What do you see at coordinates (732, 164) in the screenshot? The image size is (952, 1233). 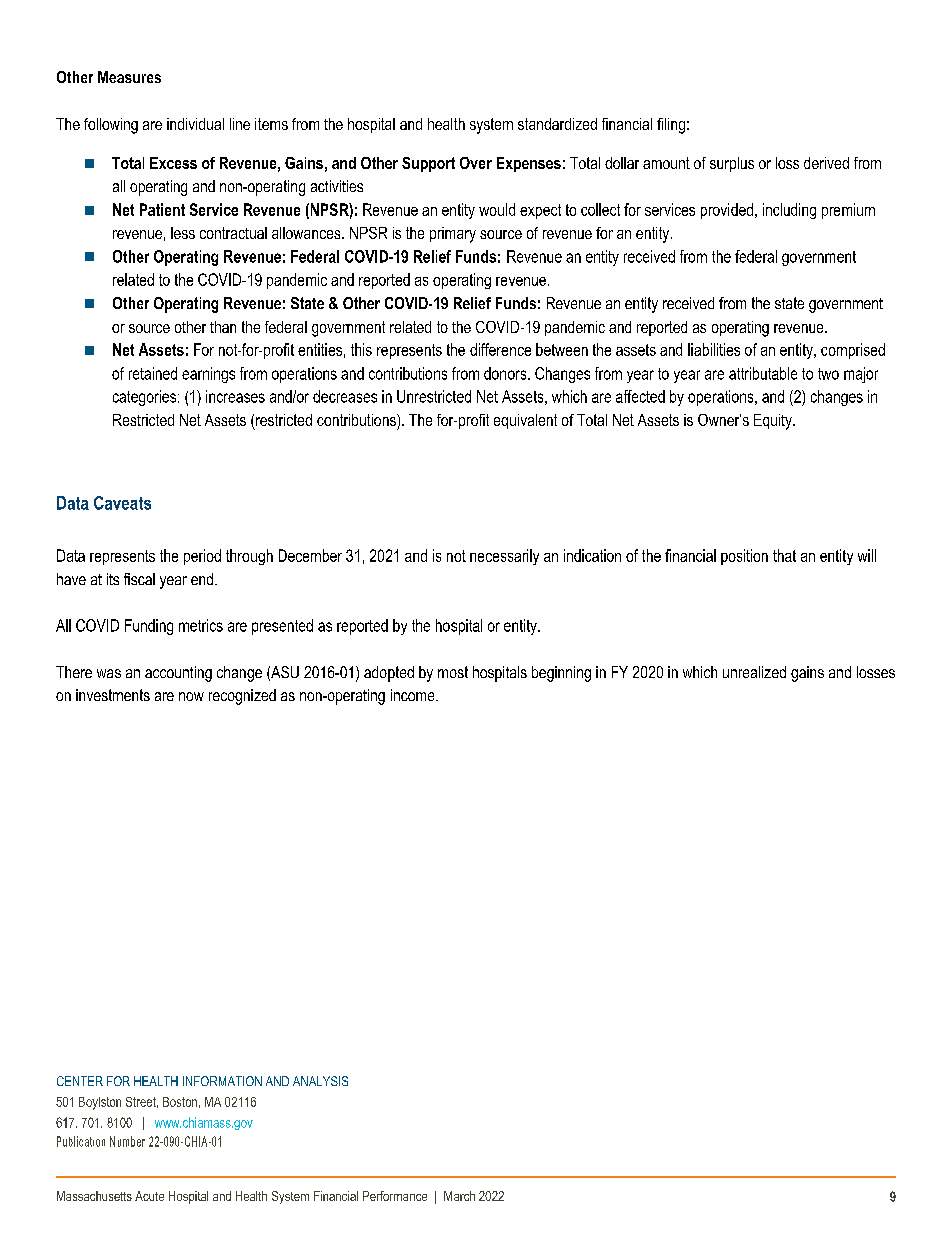 I see `surplus` at bounding box center [732, 164].
